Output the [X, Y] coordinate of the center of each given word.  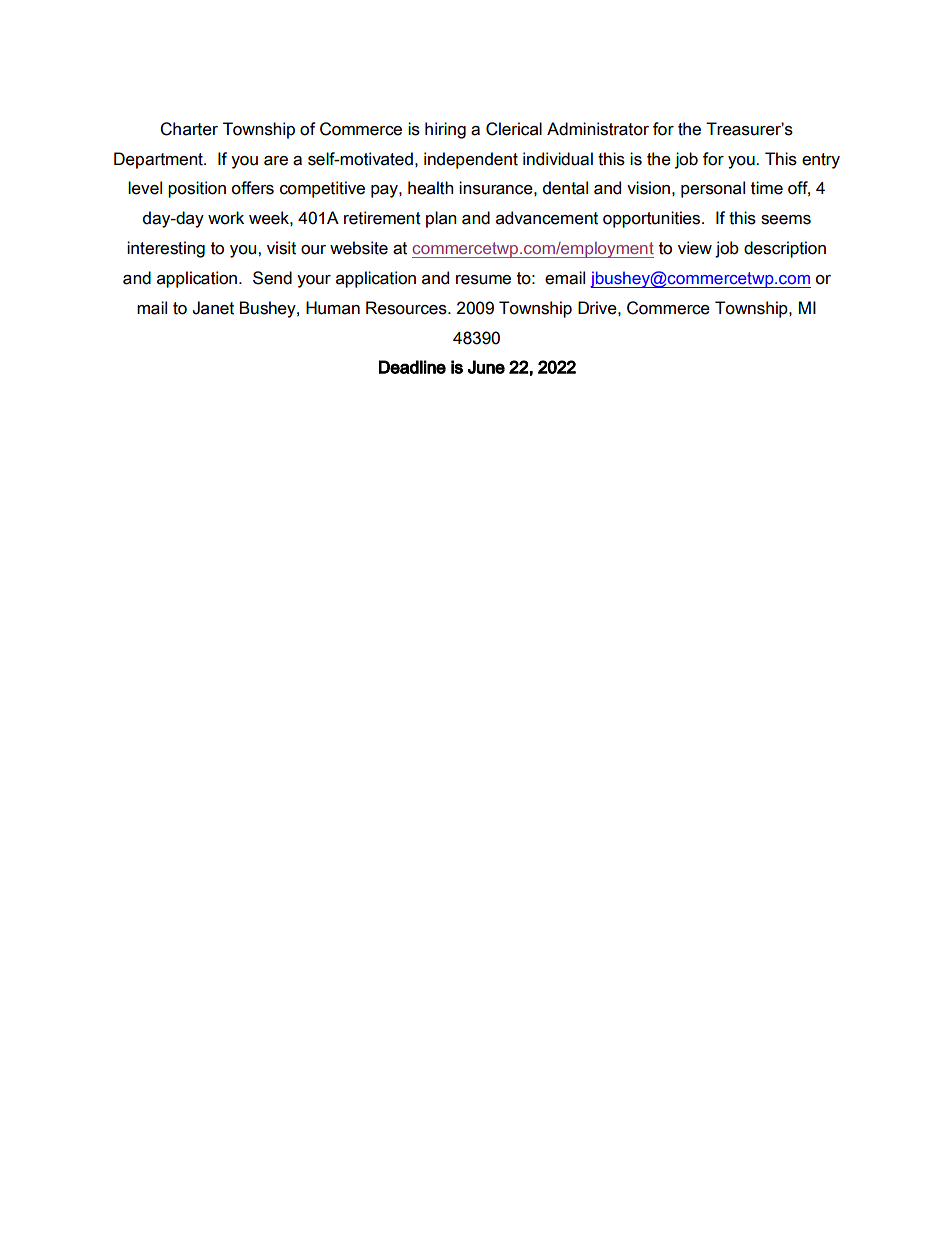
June [486, 367]
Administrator [598, 129]
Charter [189, 129]
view [695, 248]
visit [281, 248]
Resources [407, 308]
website [359, 248]
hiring [445, 130]
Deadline [412, 367]
